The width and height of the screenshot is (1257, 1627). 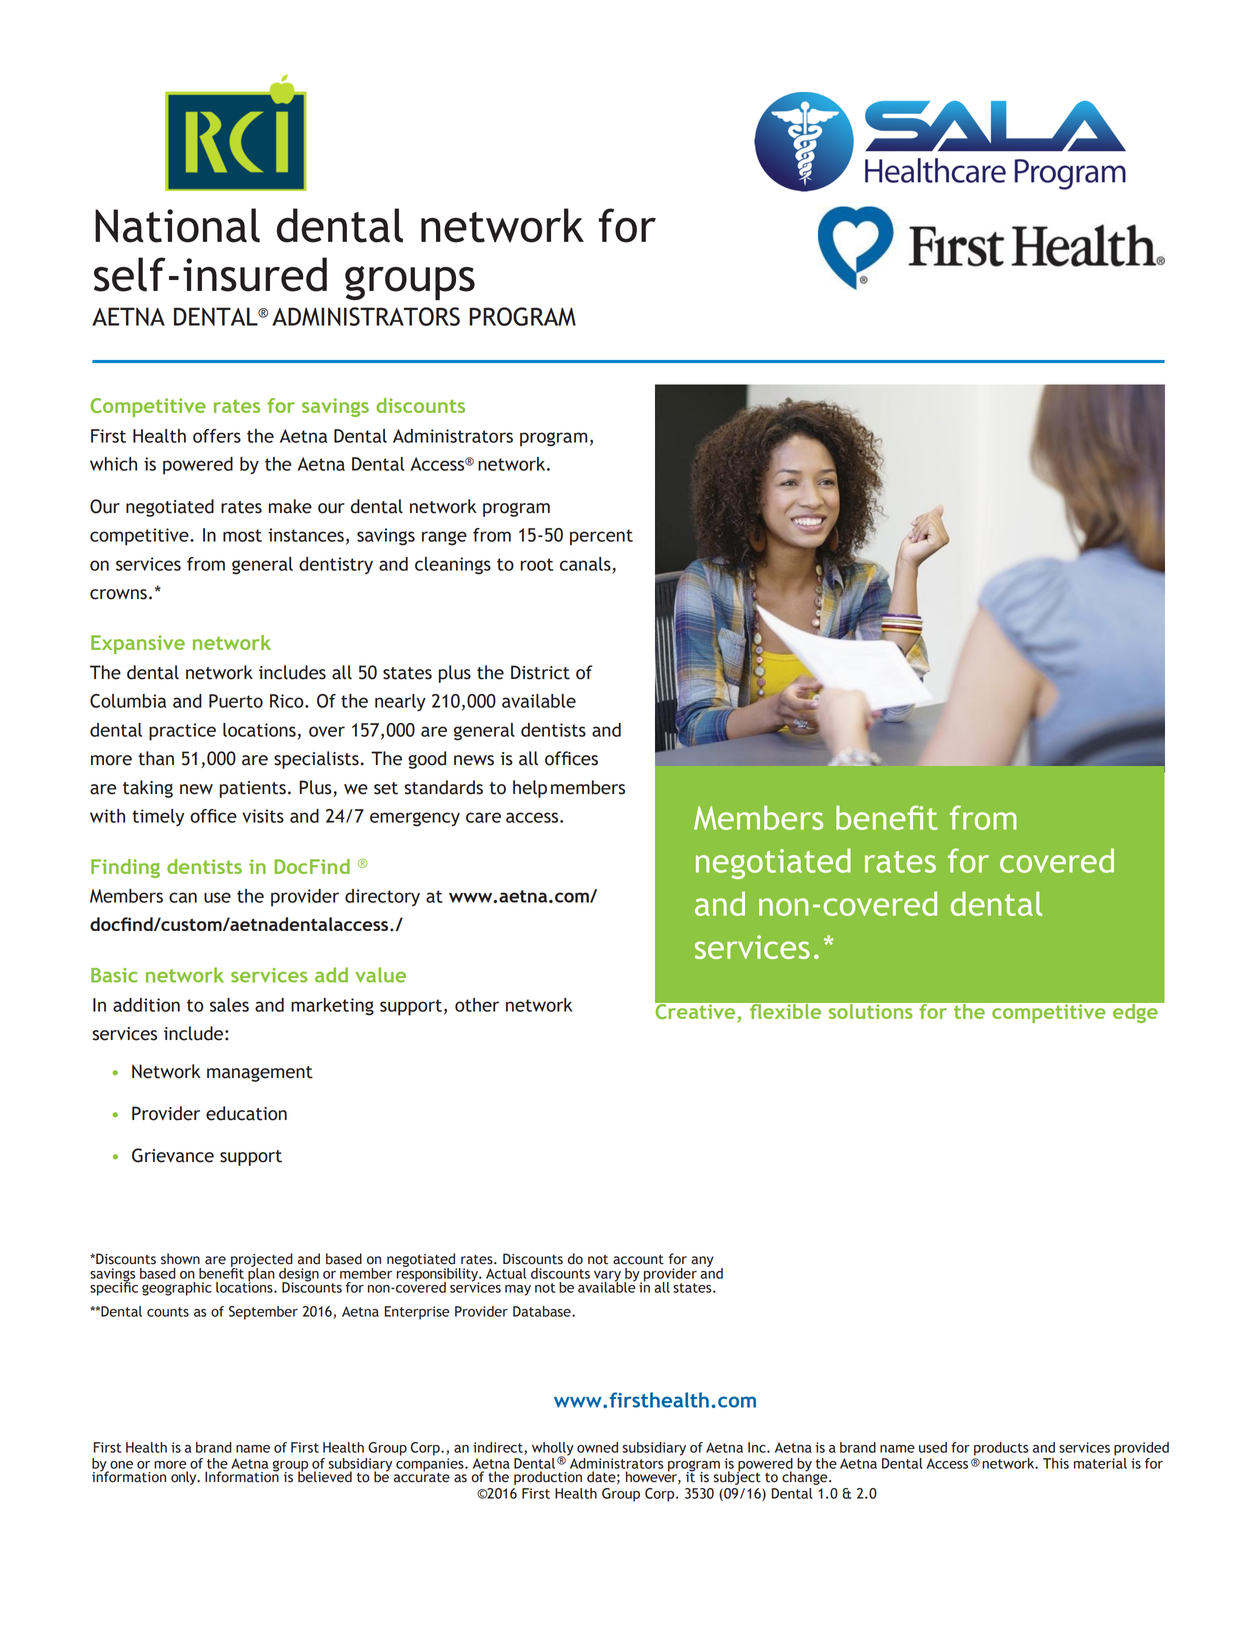 What do you see at coordinates (540, 672) in the screenshot?
I see `District` at bounding box center [540, 672].
